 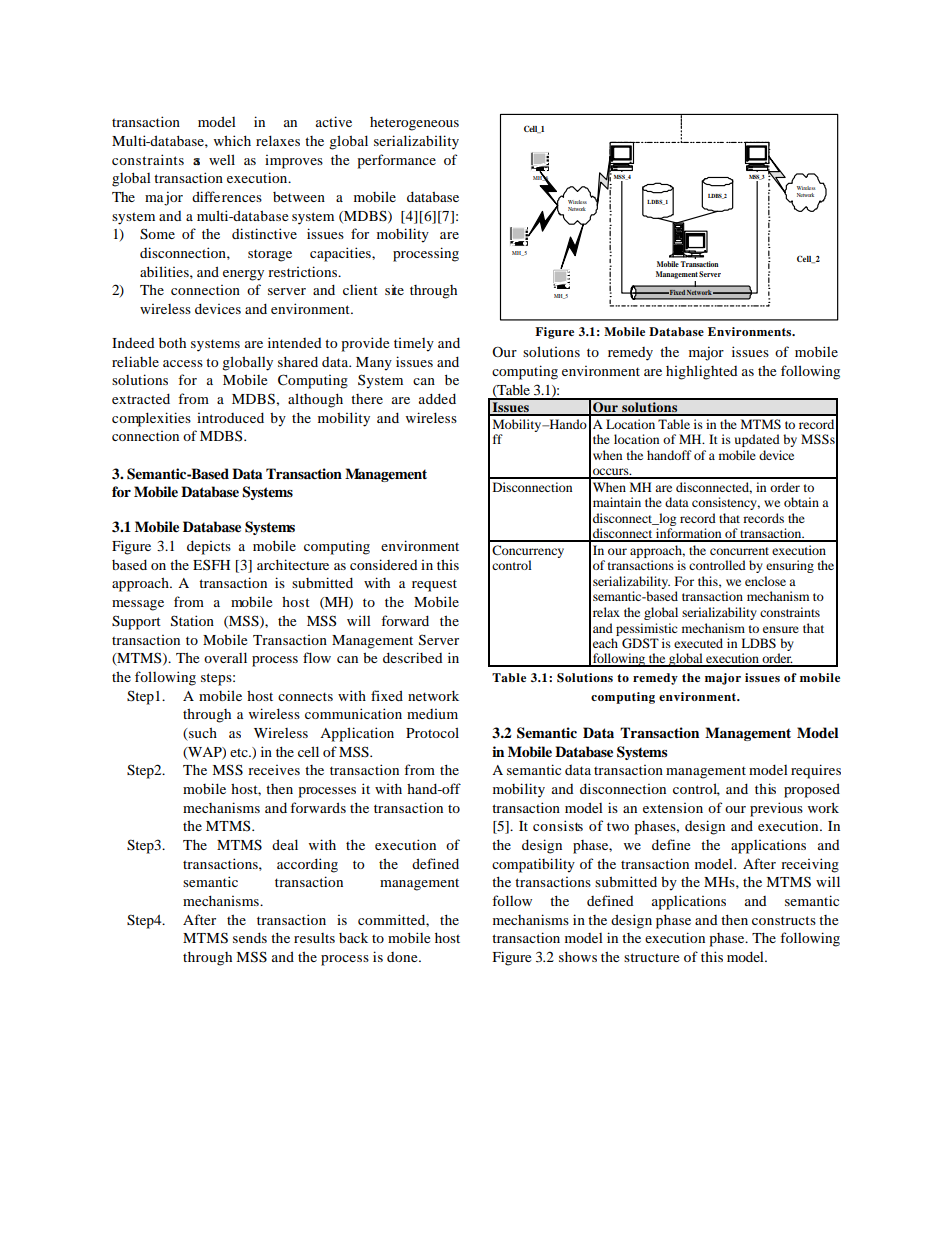 What do you see at coordinates (414, 124) in the document?
I see `heterogeneous` at bounding box center [414, 124].
